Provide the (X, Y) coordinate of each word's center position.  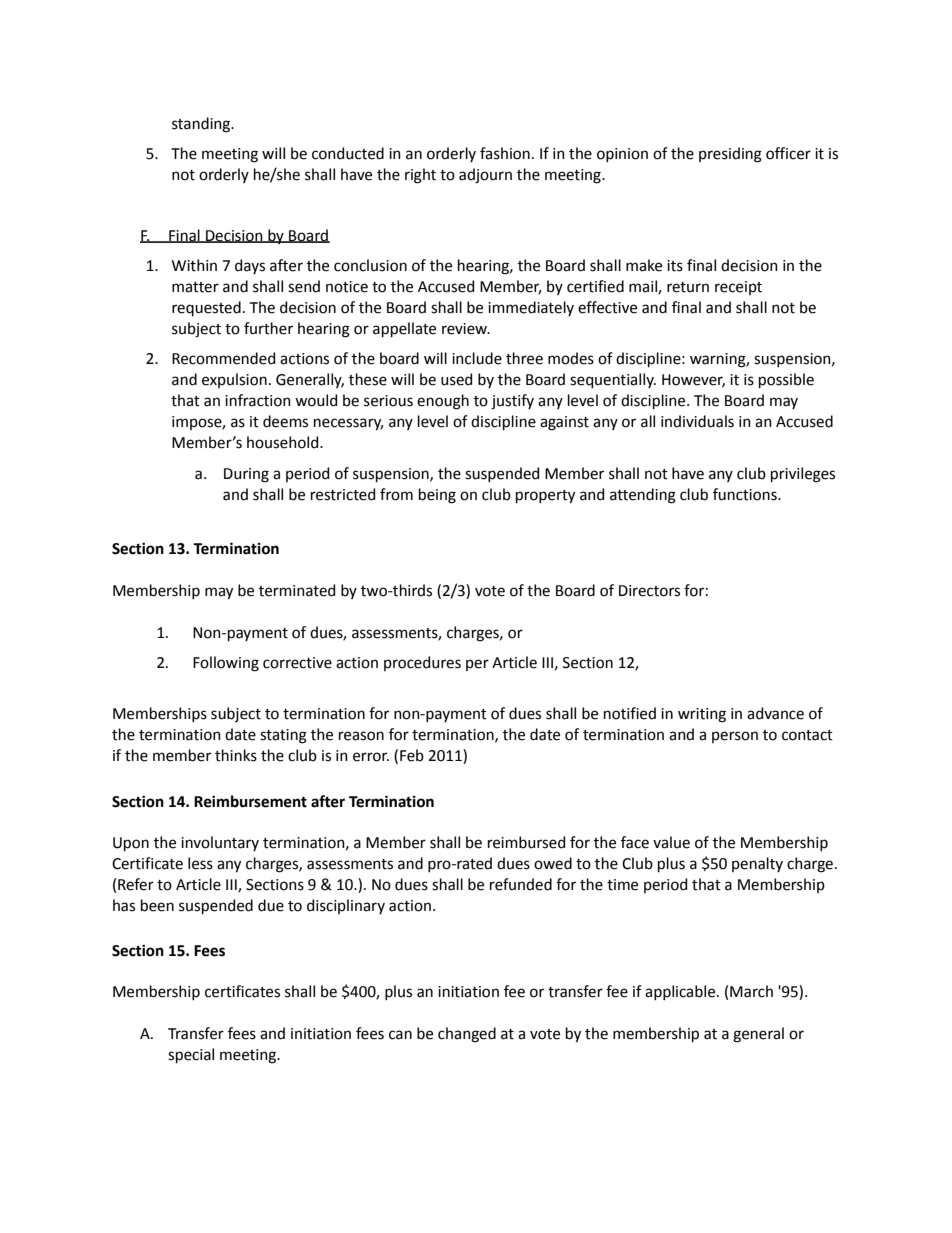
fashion (505, 153)
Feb (412, 755)
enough (443, 402)
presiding (730, 155)
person (735, 737)
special (191, 1055)
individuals (697, 421)
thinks (236, 755)
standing (202, 125)
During (246, 475)
